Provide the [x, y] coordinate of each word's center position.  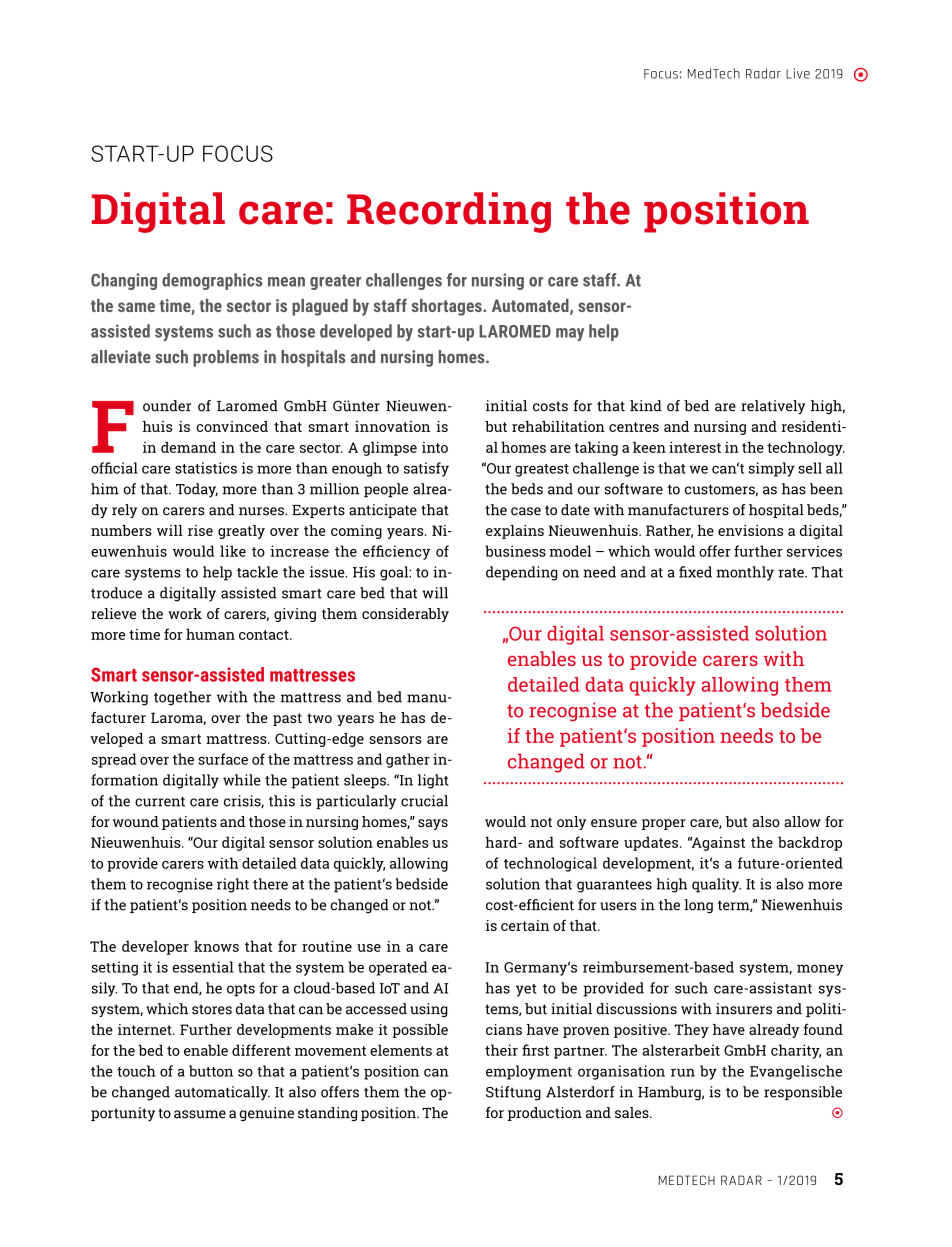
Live [798, 73]
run [683, 1072]
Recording [449, 212]
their [501, 1050]
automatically [222, 1093]
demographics [212, 281]
